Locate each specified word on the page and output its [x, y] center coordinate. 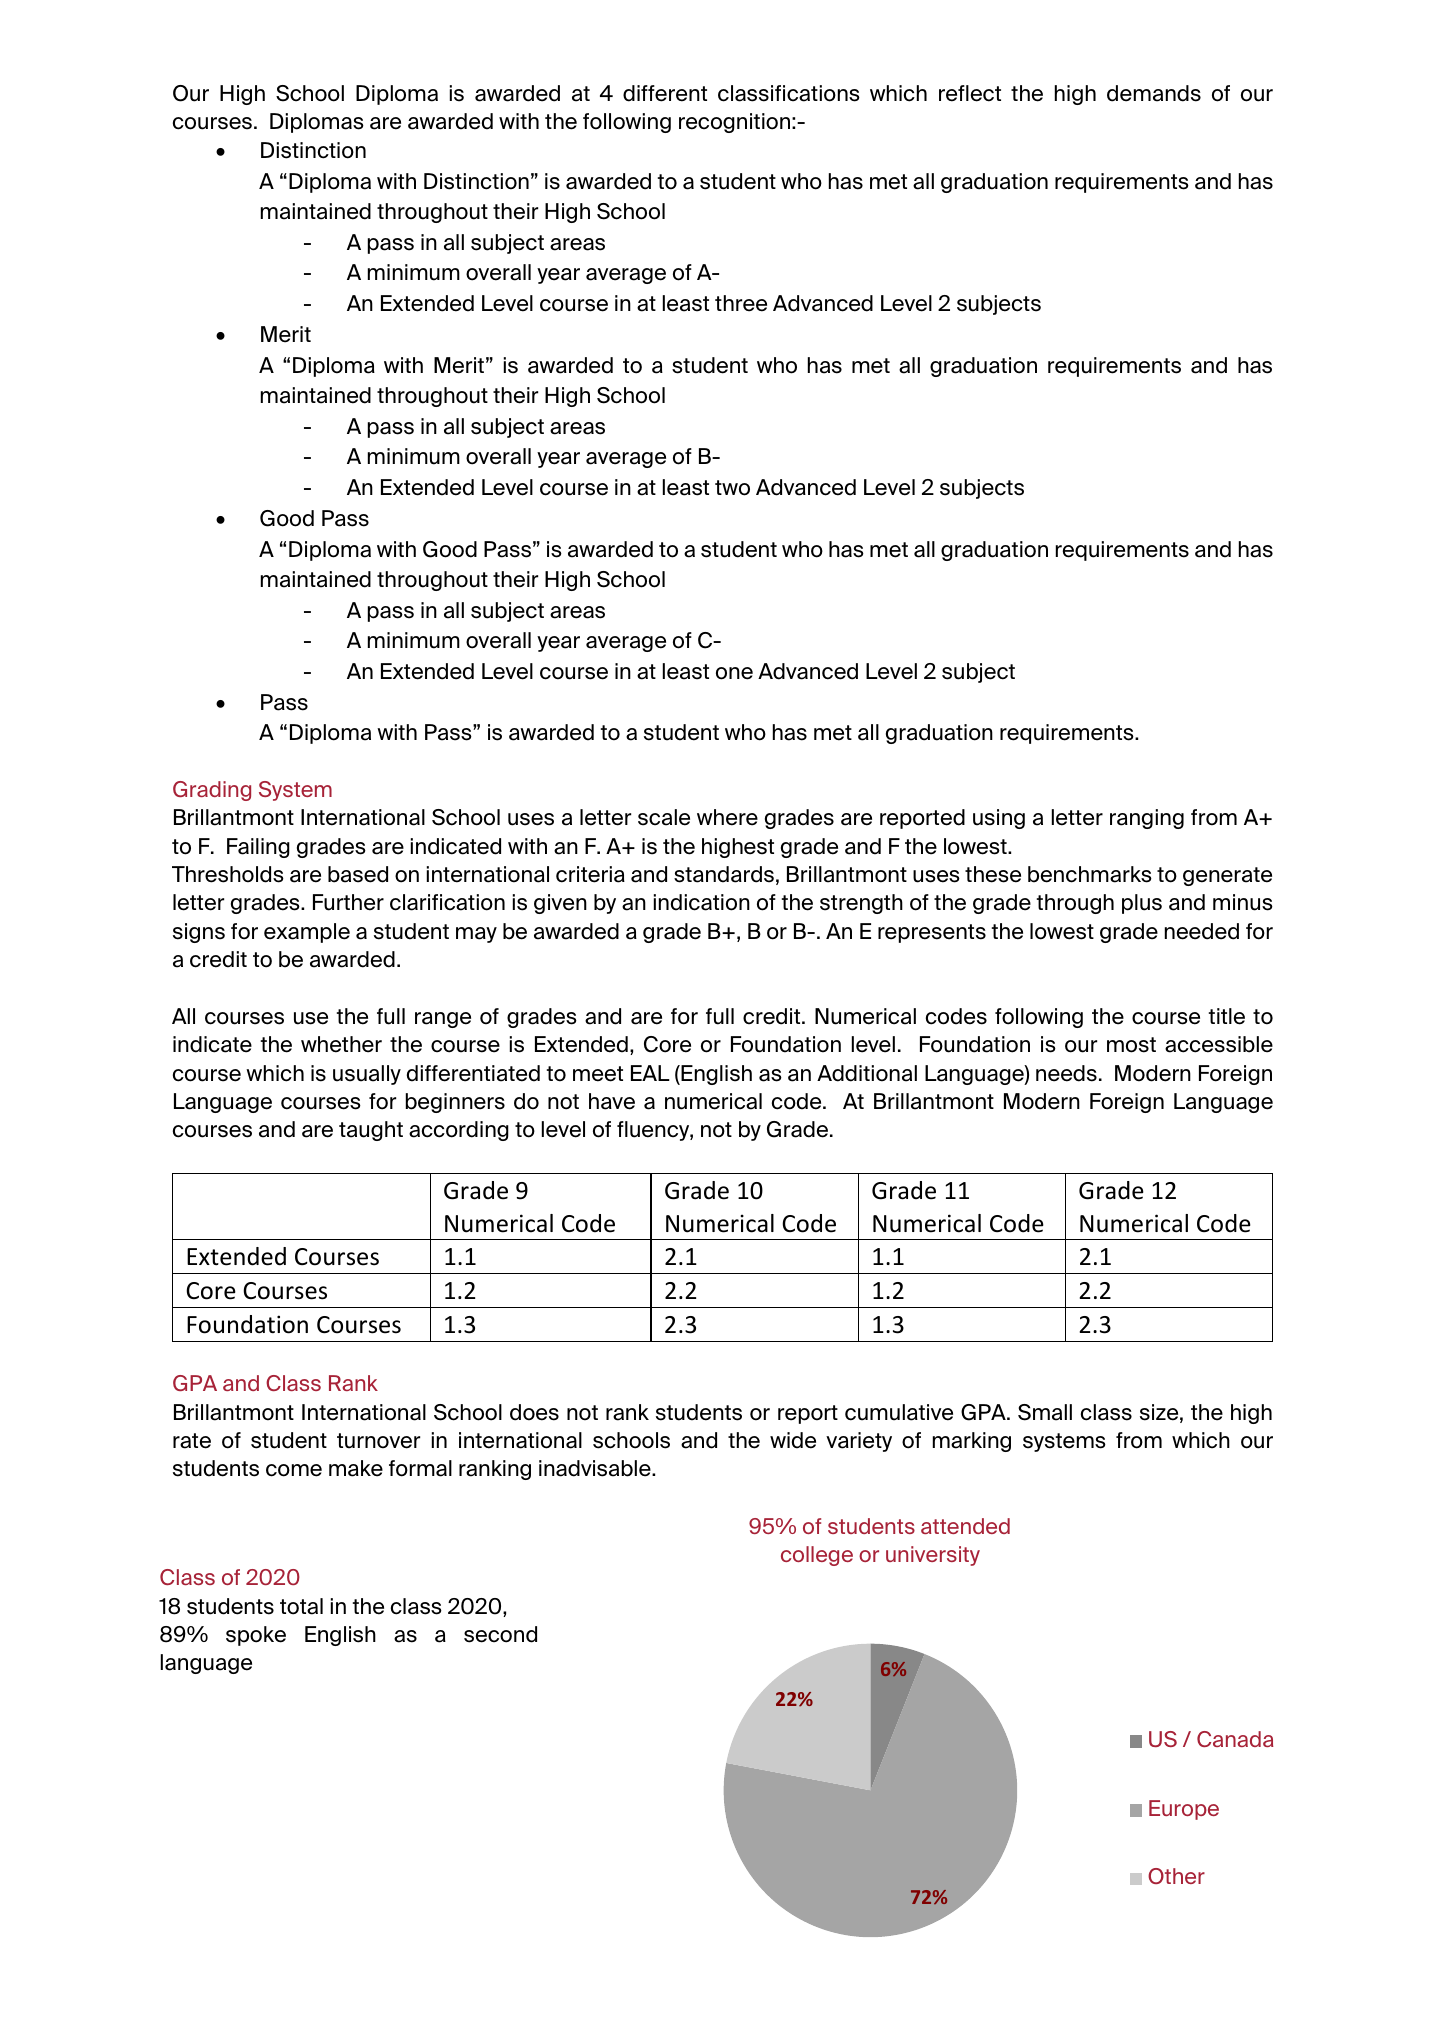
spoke [256, 1636]
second [500, 1634]
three [741, 303]
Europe [1184, 1810]
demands [1154, 93]
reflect [970, 93]
